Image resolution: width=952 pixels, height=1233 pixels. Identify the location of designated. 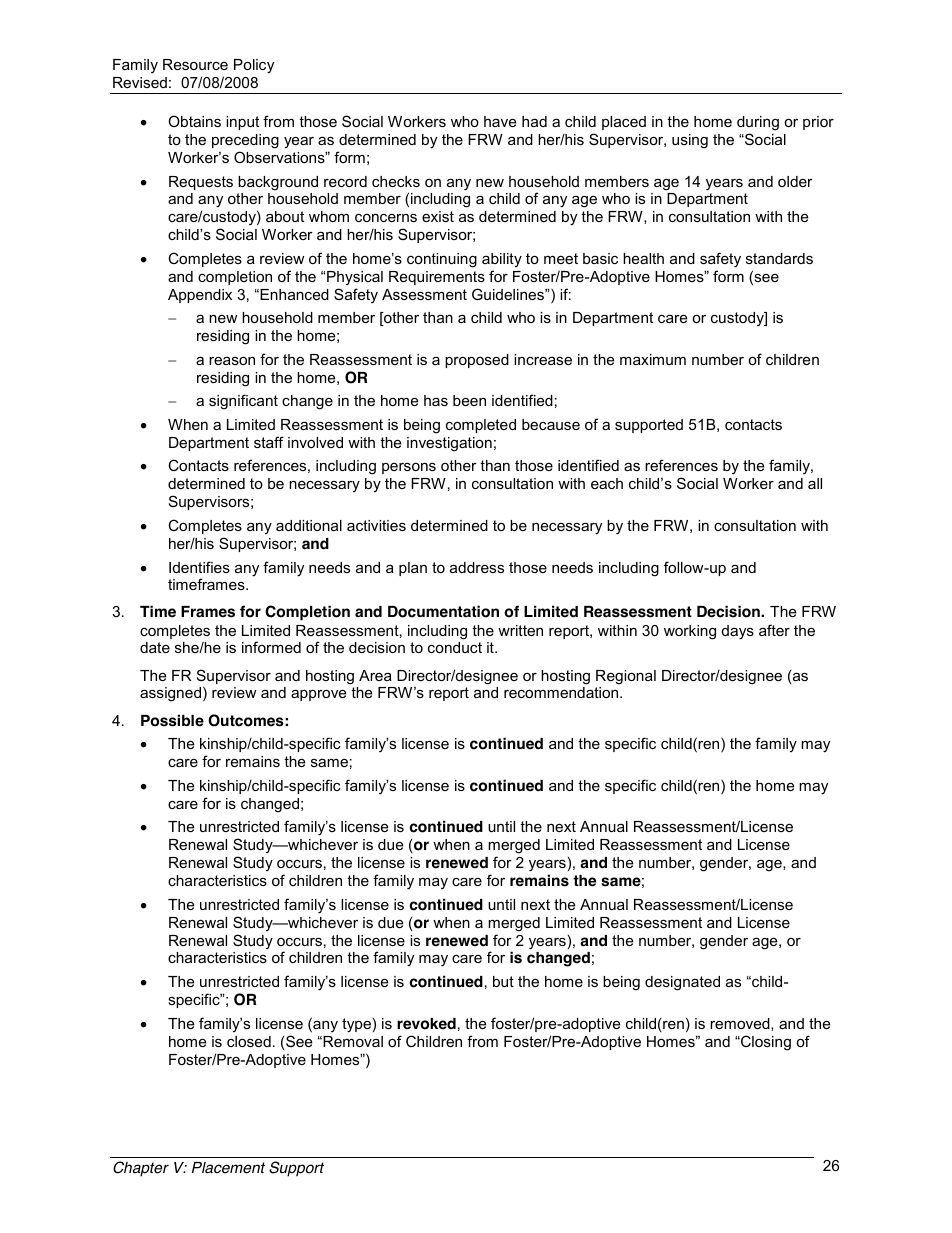
(682, 983).
